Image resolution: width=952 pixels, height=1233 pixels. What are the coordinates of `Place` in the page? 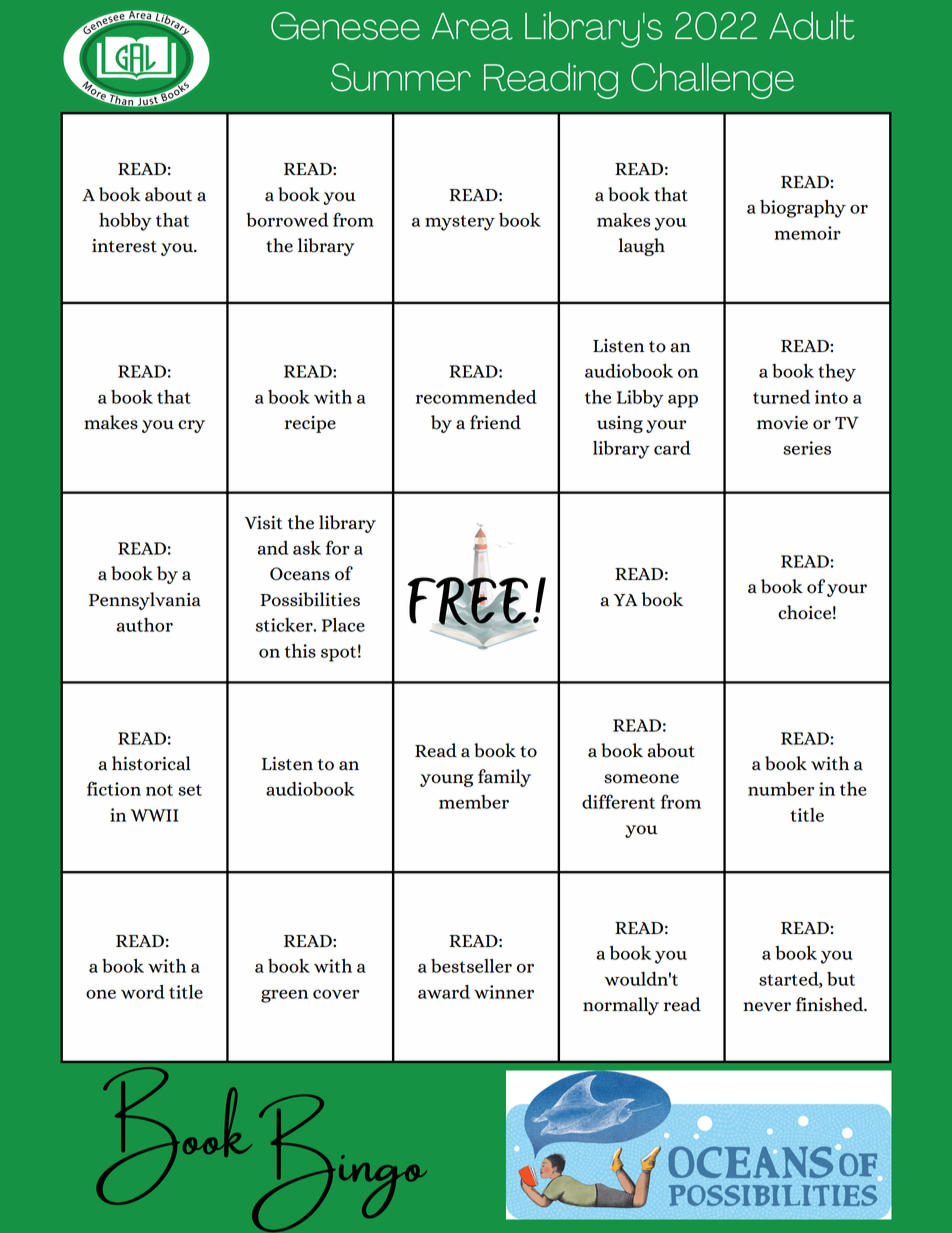 It's located at (343, 625).
